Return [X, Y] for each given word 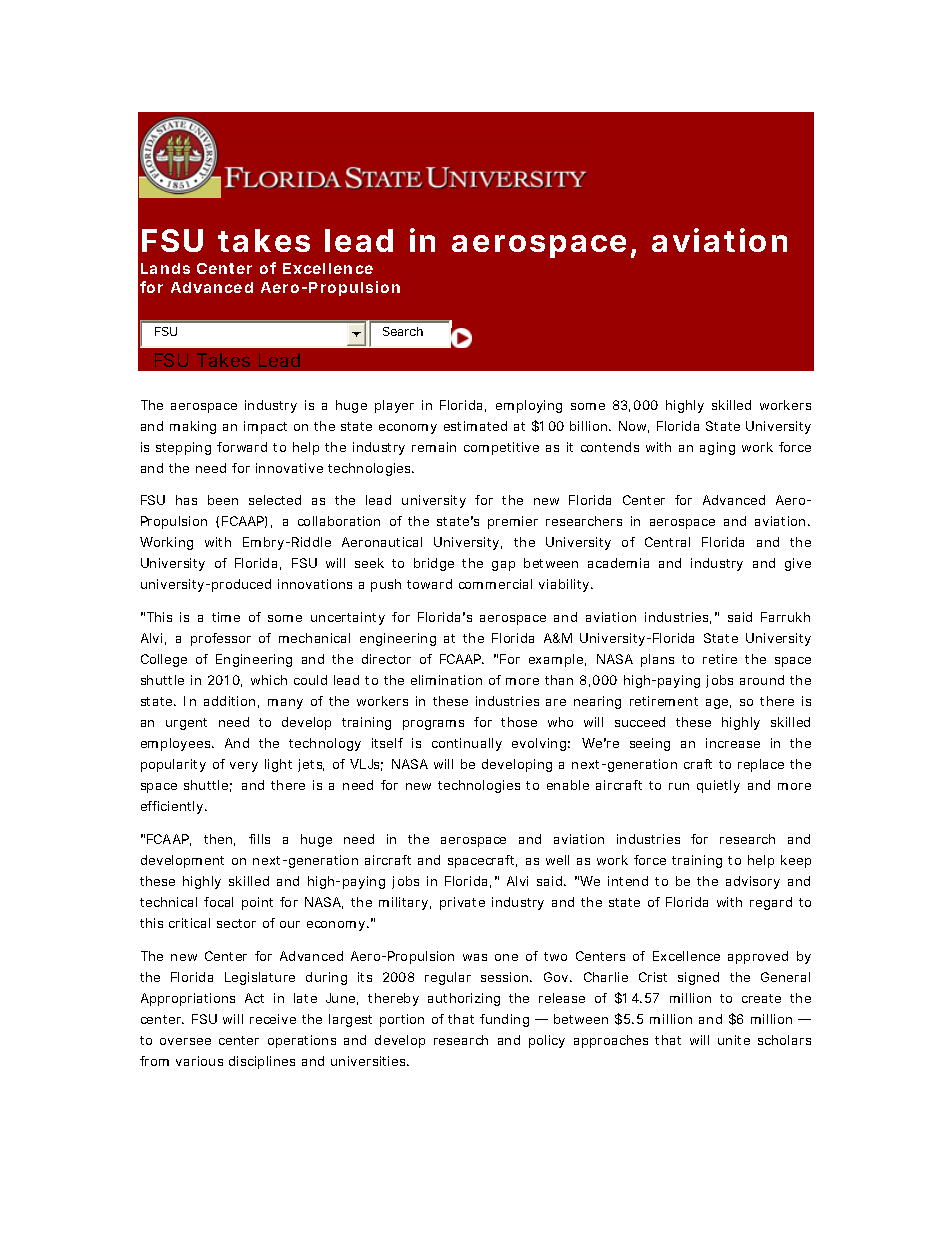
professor [221, 639]
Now [634, 427]
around [762, 680]
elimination [446, 680]
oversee [185, 1041]
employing [529, 406]
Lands [165, 268]
